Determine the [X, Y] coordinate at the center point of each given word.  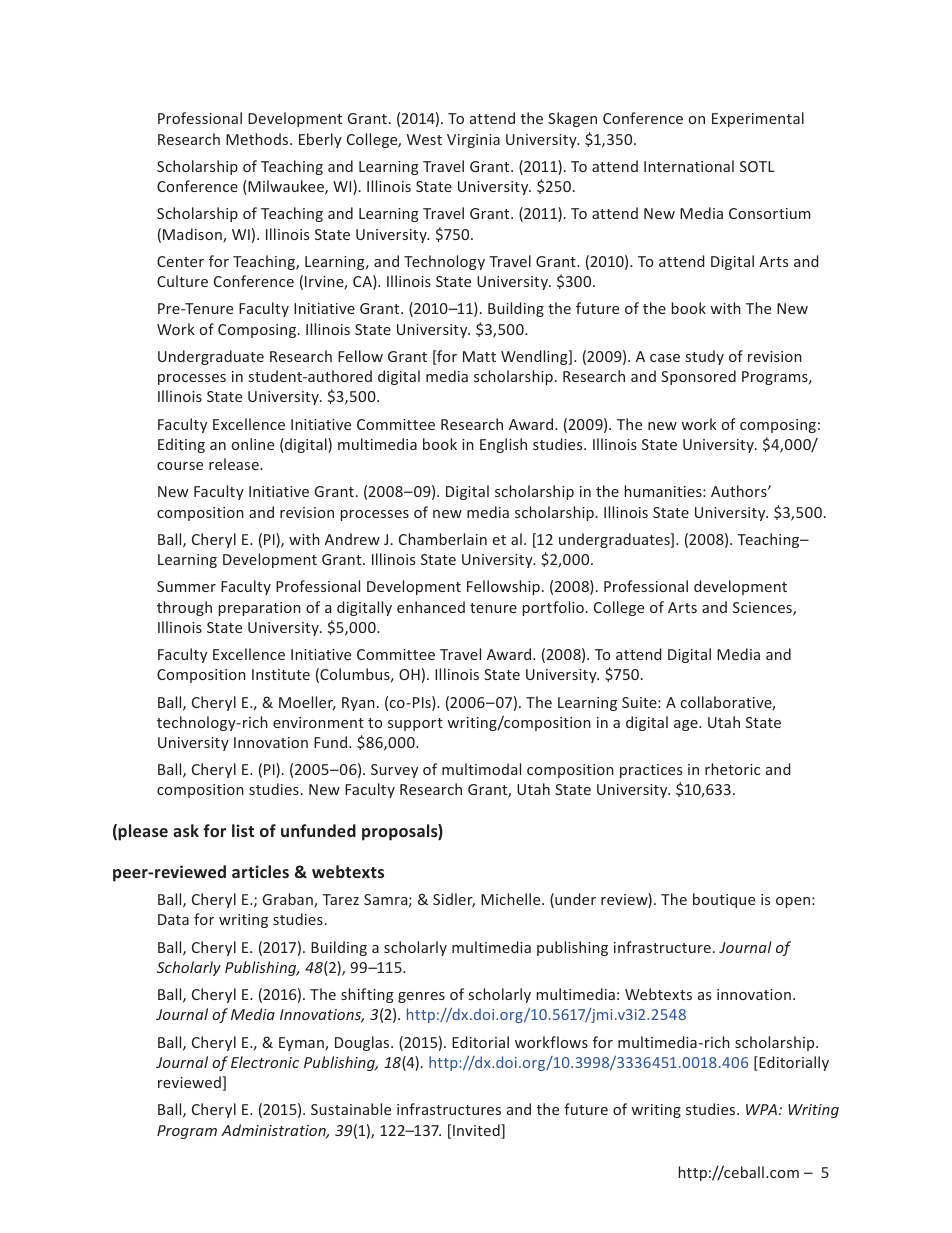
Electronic [265, 1062]
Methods [258, 139]
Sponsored [698, 377]
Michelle [512, 899]
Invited [477, 1131]
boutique [724, 900]
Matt [479, 356]
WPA [763, 1109]
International [689, 166]
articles [260, 871]
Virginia [473, 141]
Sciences [763, 609]
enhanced [431, 607]
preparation [259, 609]
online [253, 444]
